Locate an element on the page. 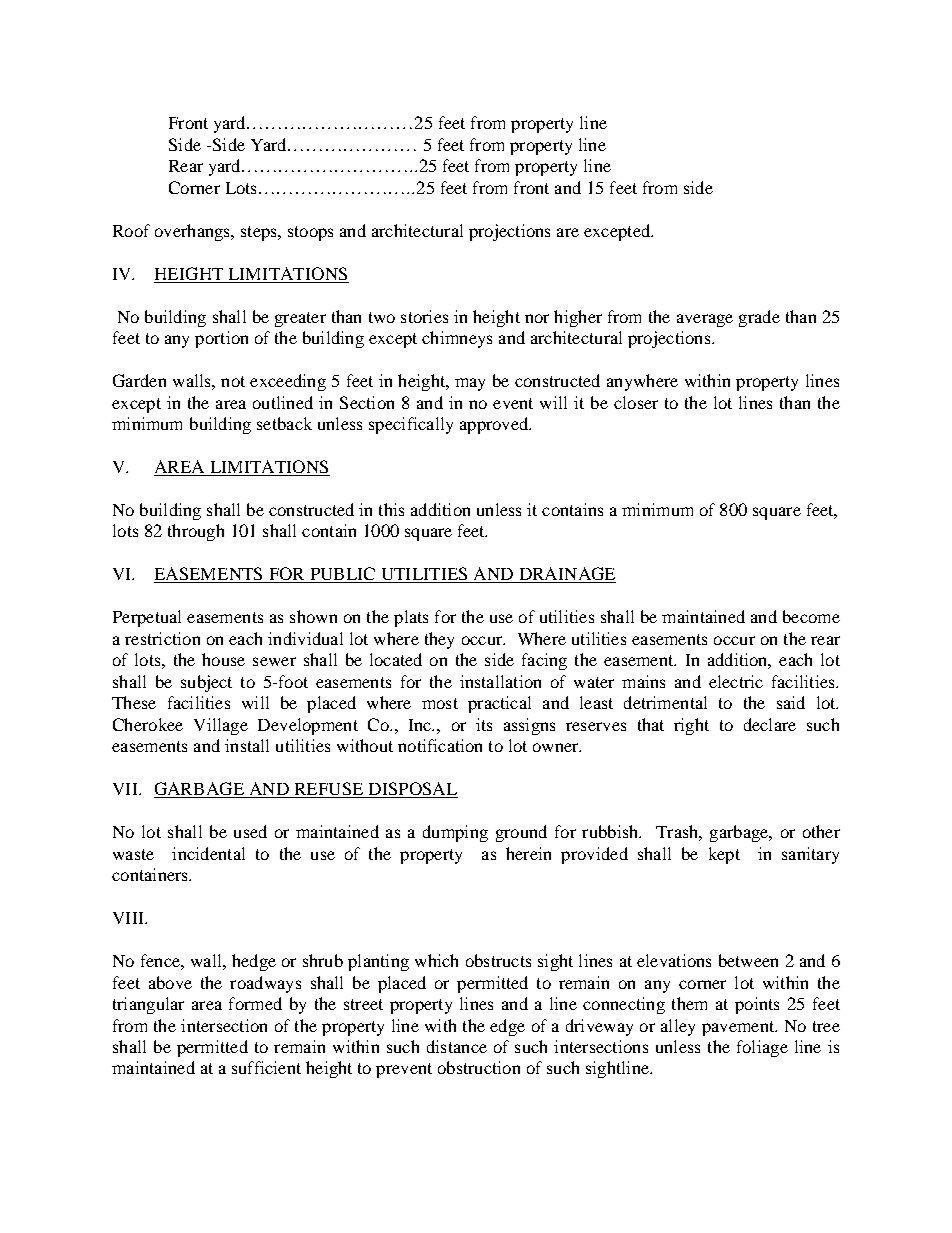 This image has height=1233, width=952. house is located at coordinates (223, 659).
